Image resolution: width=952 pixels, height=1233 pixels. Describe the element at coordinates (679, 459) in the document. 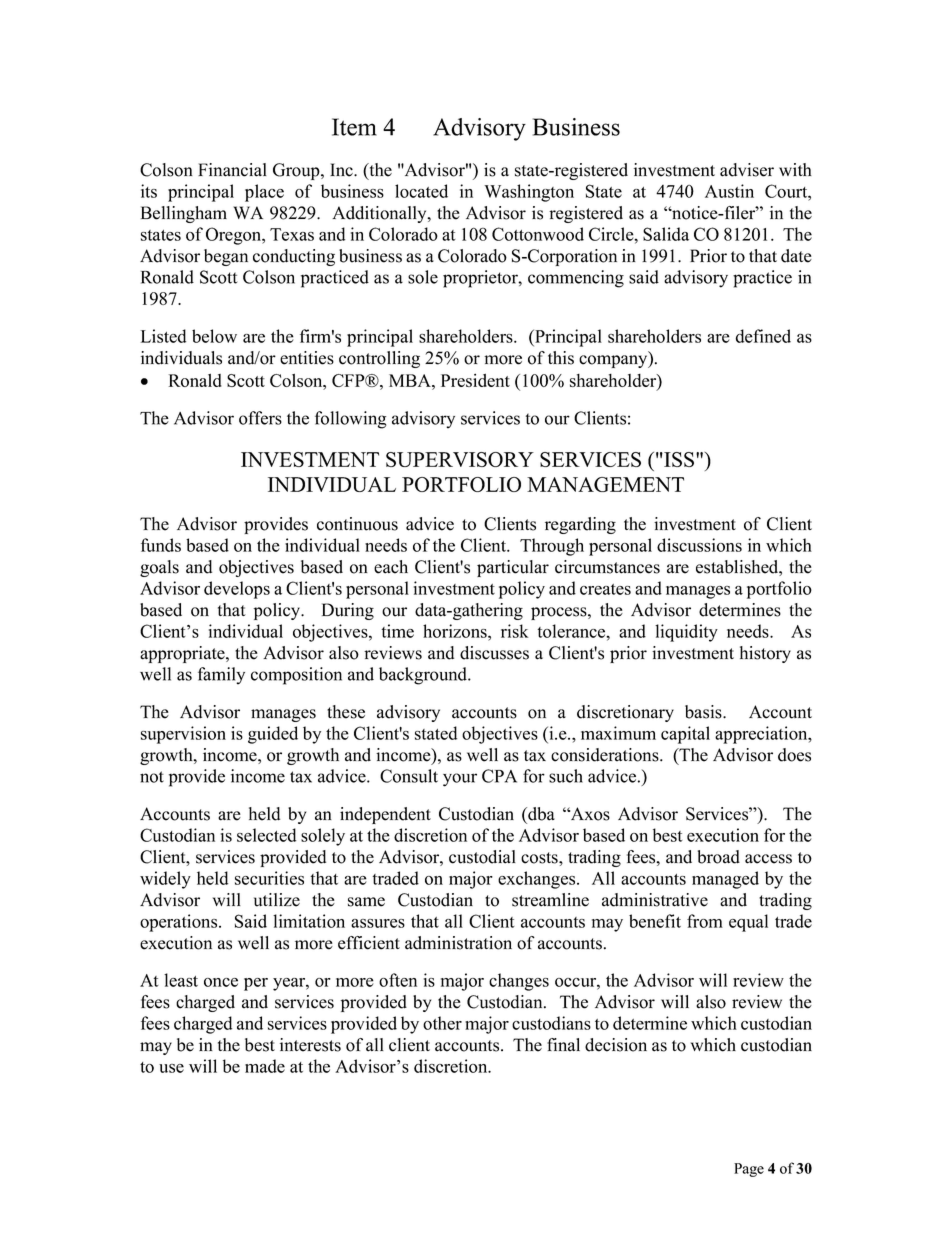

I see `ISS` at that location.
